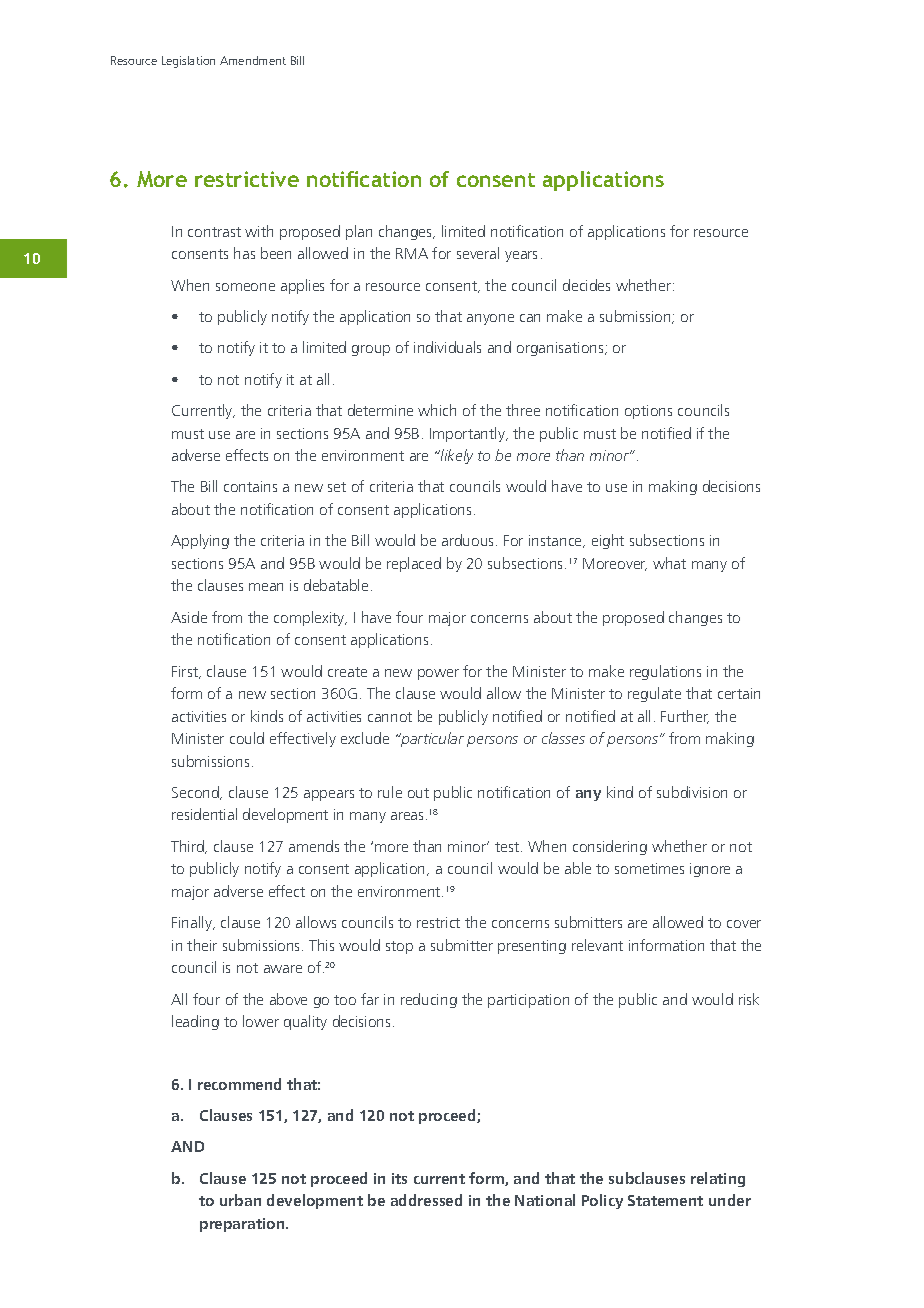  What do you see at coordinates (447, 347) in the page?
I see `individuals` at bounding box center [447, 347].
